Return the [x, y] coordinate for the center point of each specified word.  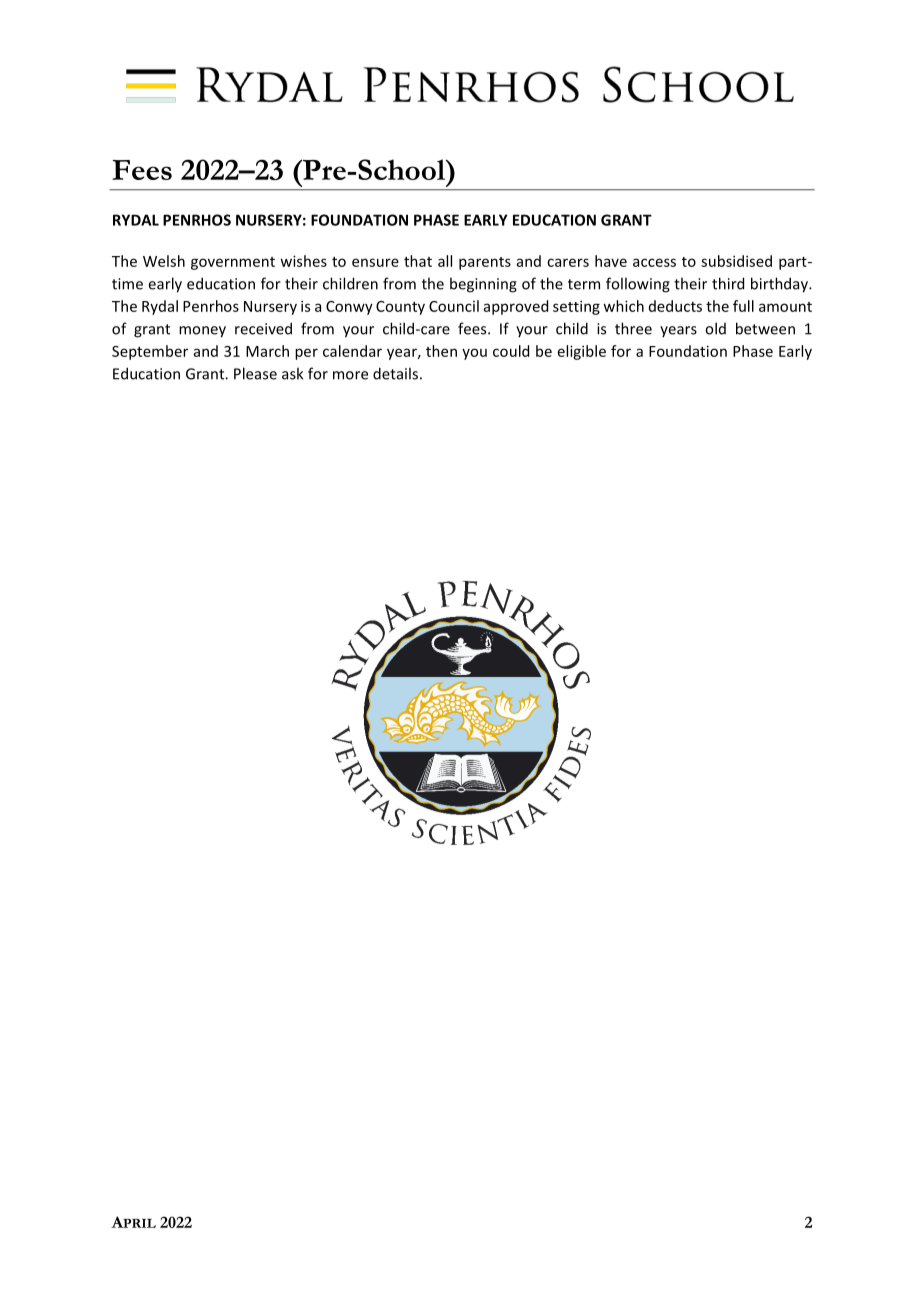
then [441, 351]
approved [516, 307]
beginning [483, 285]
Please [255, 373]
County [400, 308]
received [263, 328]
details [395, 373]
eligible [582, 352]
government [233, 263]
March [267, 351]
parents [485, 263]
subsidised [736, 261]
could [511, 351]
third [728, 283]
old [715, 328]
